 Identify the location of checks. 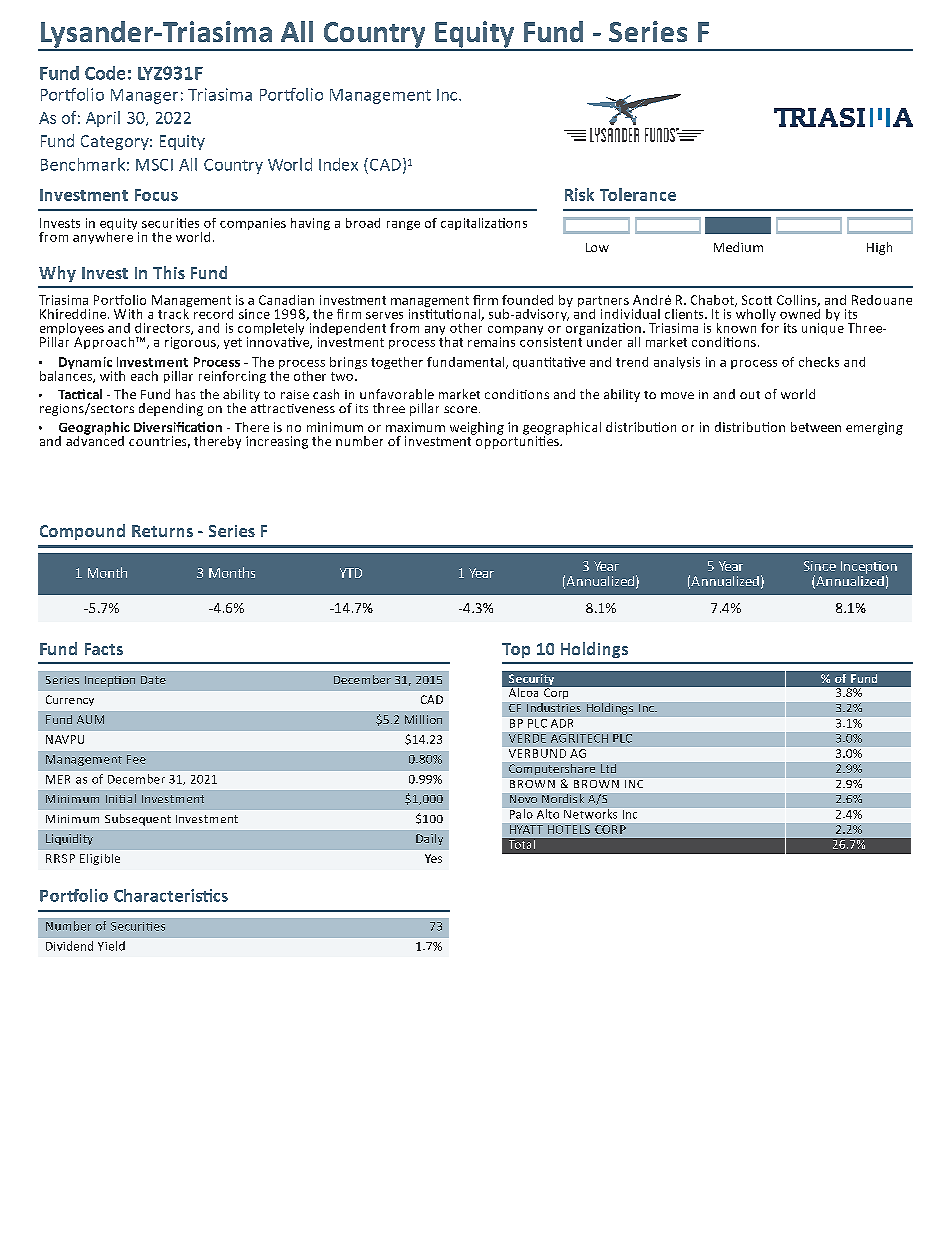
(819, 362).
